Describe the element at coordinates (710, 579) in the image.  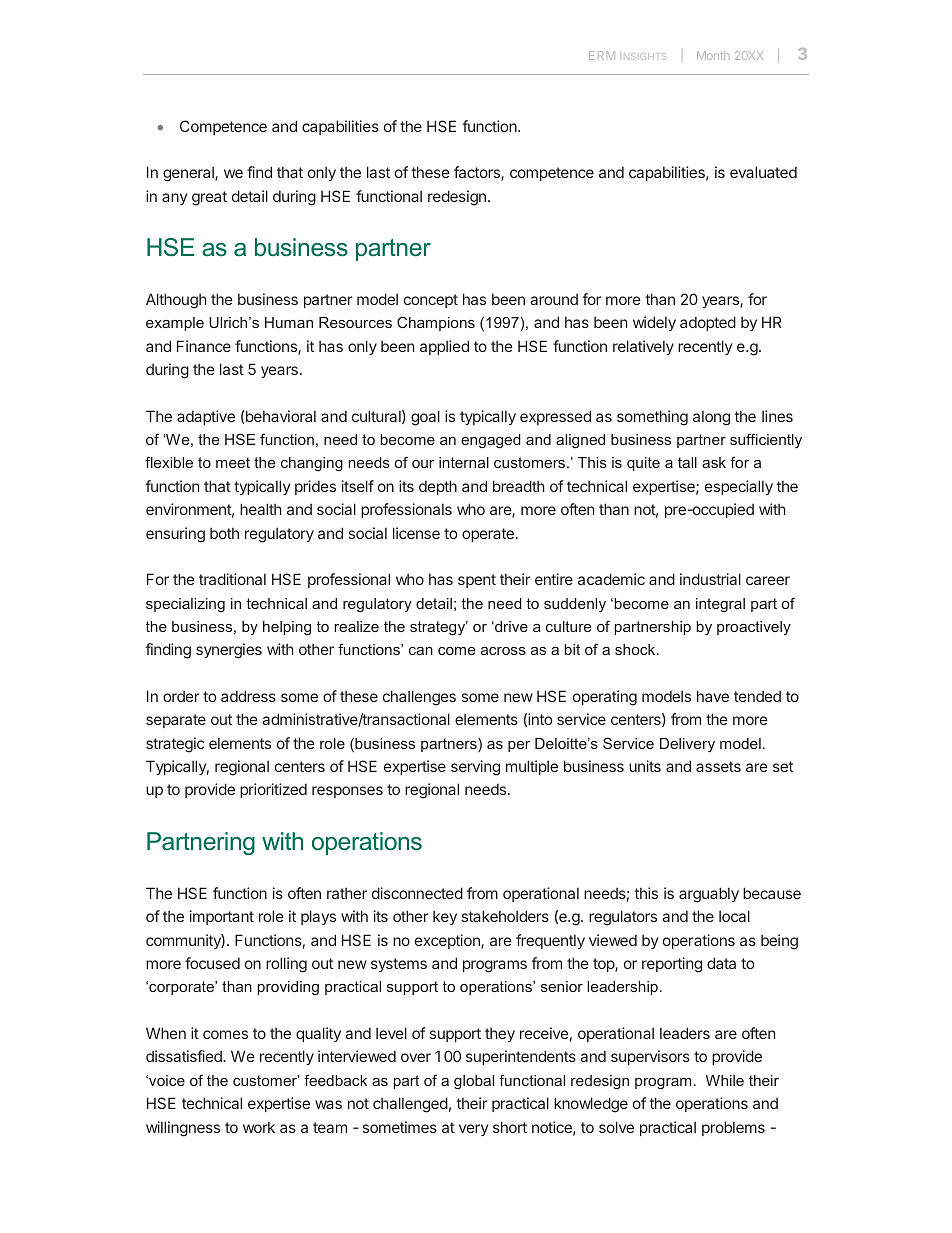
I see `industrial` at that location.
